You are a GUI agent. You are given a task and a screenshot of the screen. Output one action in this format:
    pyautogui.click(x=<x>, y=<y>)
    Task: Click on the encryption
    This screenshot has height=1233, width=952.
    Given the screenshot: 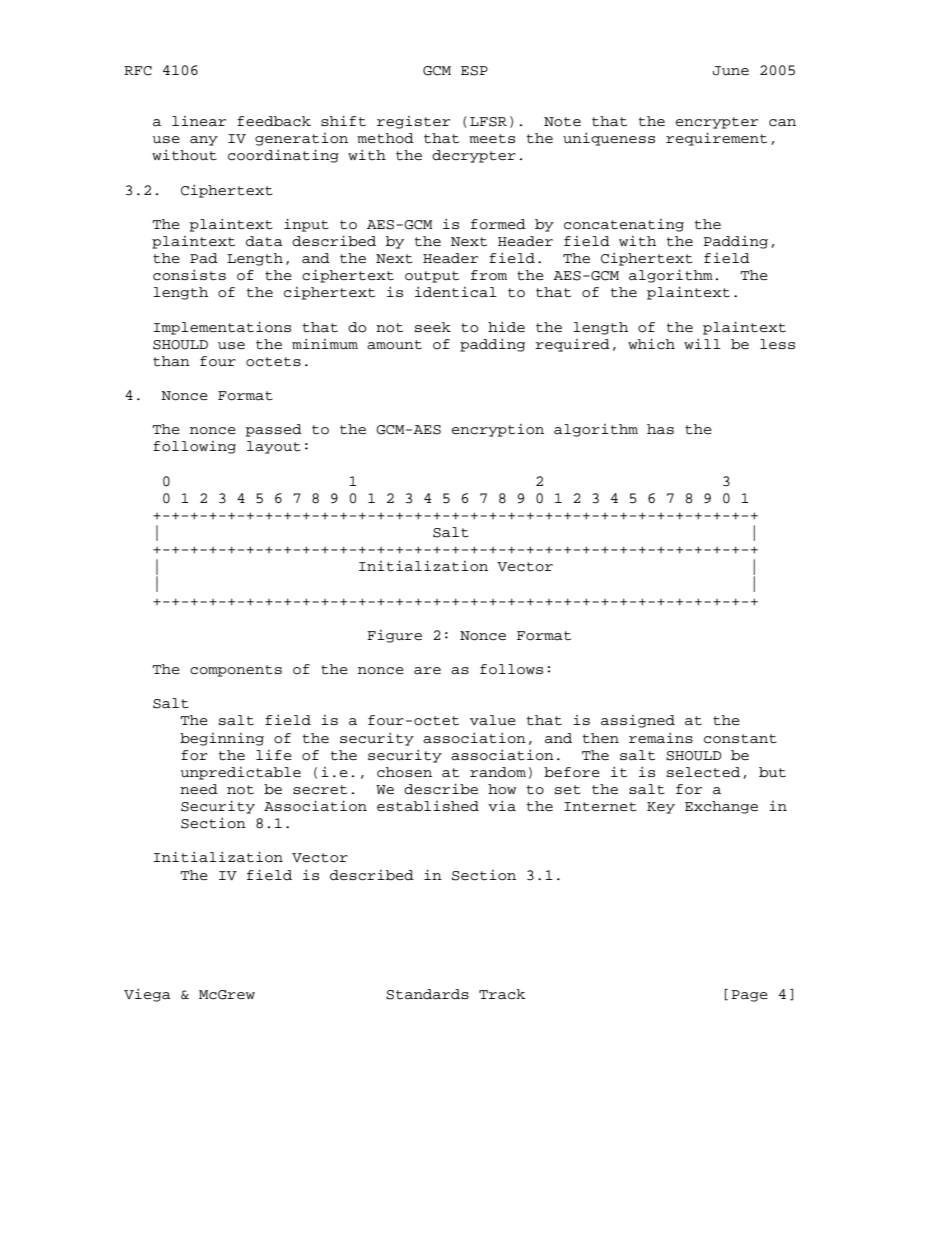 What is the action you would take?
    pyautogui.click(x=498, y=430)
